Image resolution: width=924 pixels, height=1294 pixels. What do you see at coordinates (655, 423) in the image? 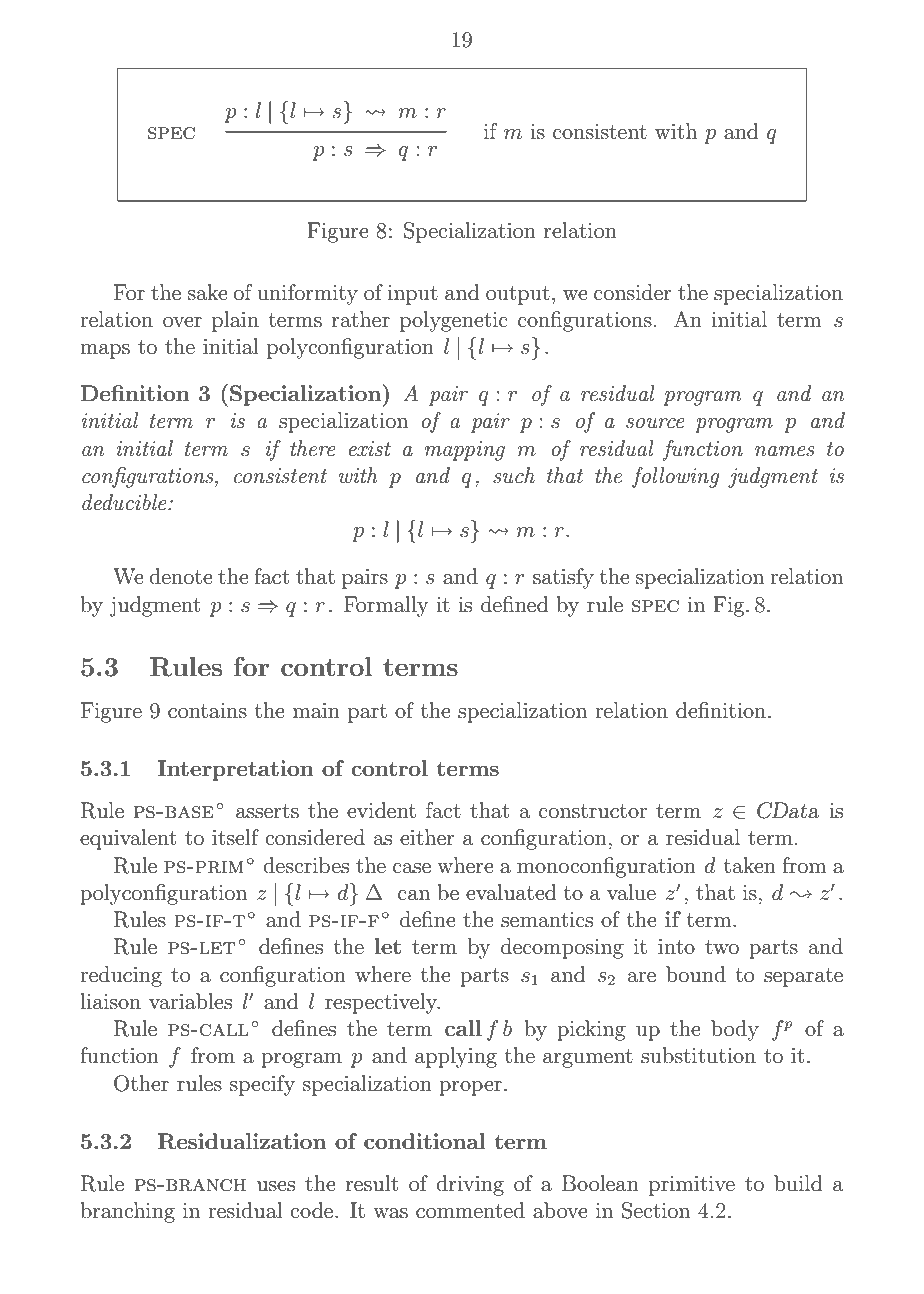
I see `source` at bounding box center [655, 423].
